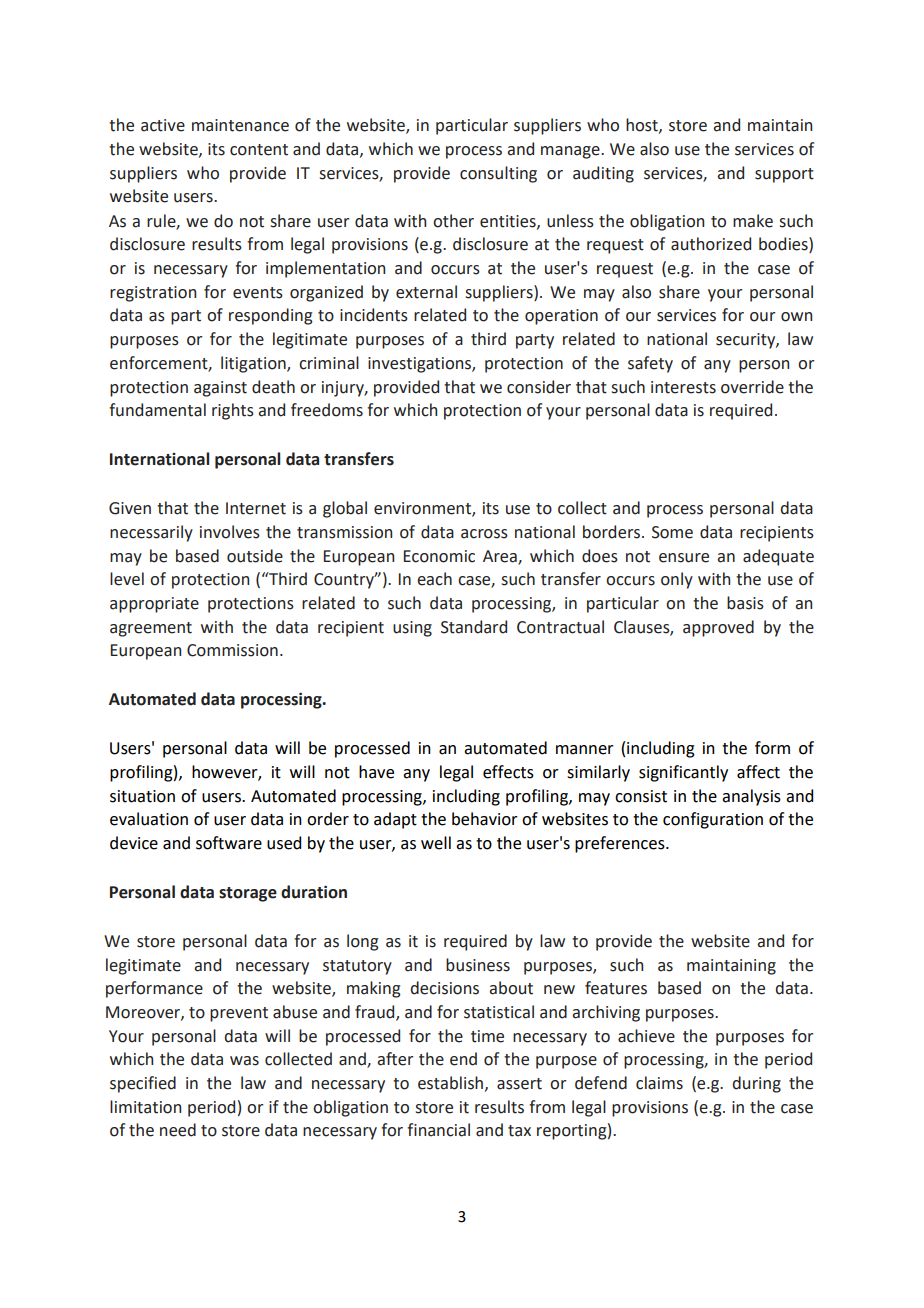 Image resolution: width=924 pixels, height=1308 pixels. Describe the element at coordinates (484, 534) in the screenshot. I see `across` at that location.
